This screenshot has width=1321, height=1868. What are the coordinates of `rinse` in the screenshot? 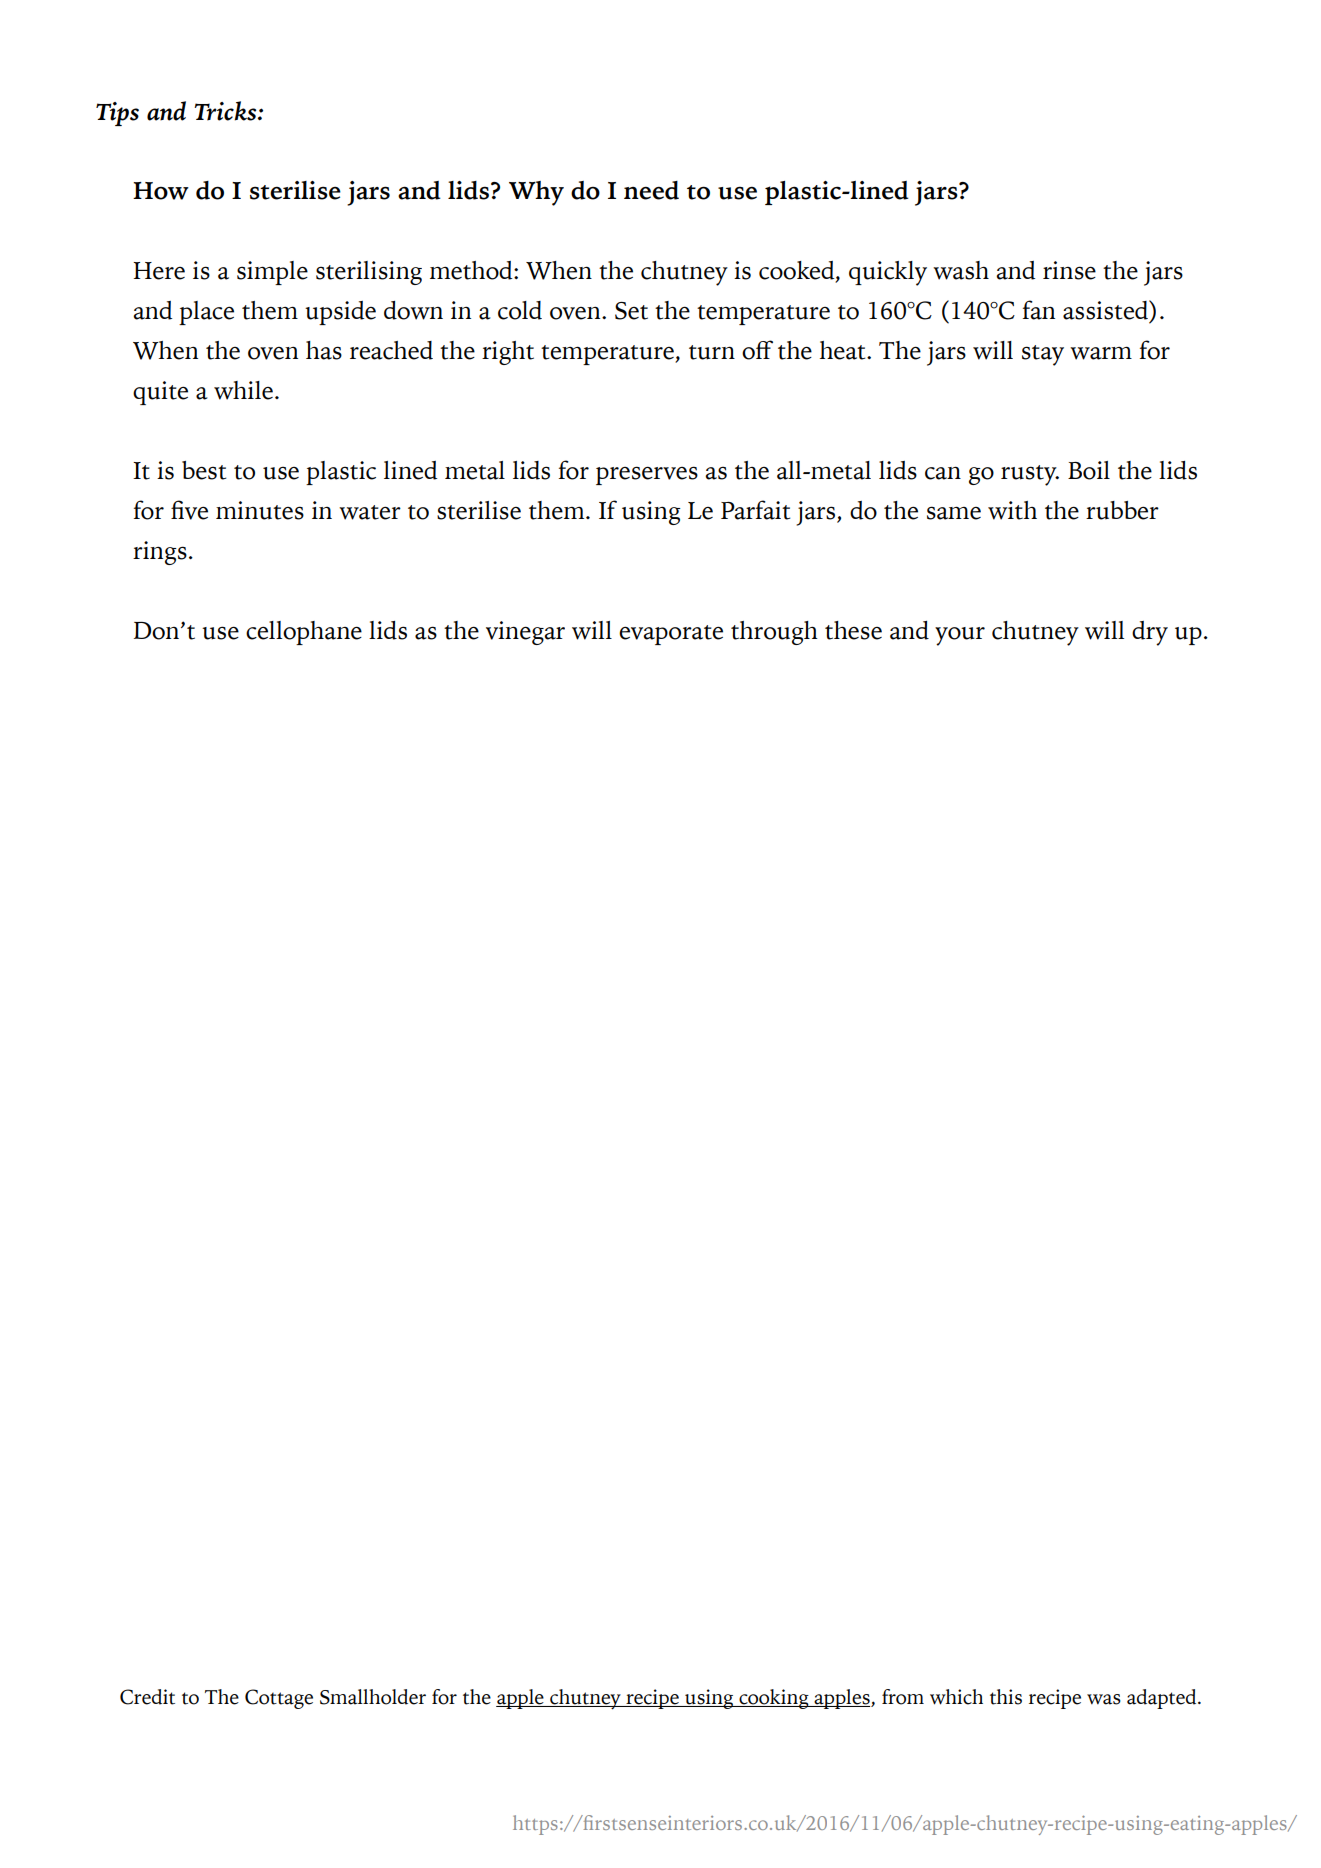 It's located at (1069, 270).
